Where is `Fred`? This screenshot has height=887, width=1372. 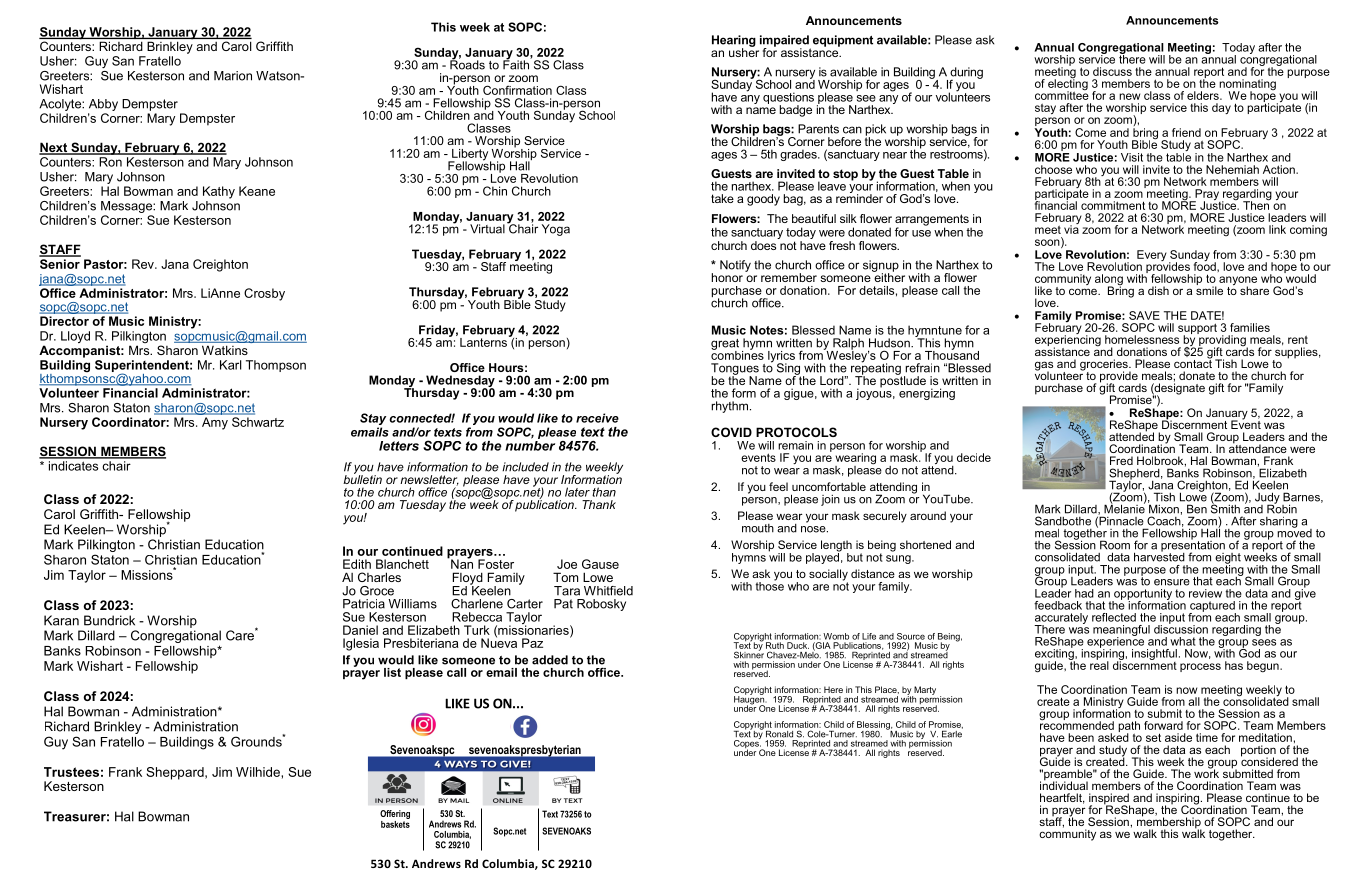 Fred is located at coordinates (1121, 460).
